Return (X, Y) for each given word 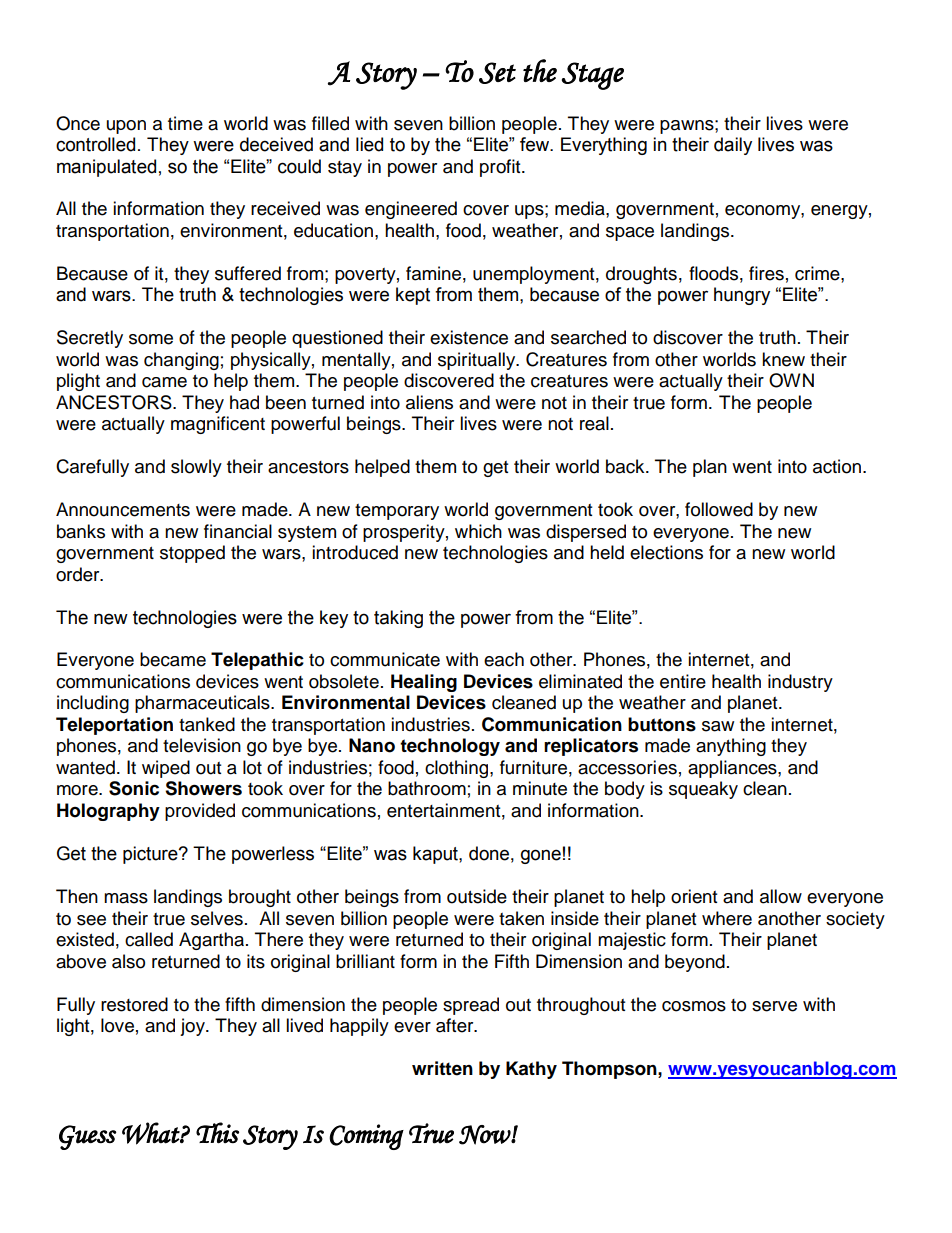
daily (733, 146)
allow (781, 896)
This (217, 1133)
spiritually (478, 361)
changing (181, 361)
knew (783, 359)
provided (200, 812)
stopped (192, 554)
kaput (436, 855)
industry (800, 683)
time (185, 123)
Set (497, 73)
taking (398, 619)
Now (485, 1135)
